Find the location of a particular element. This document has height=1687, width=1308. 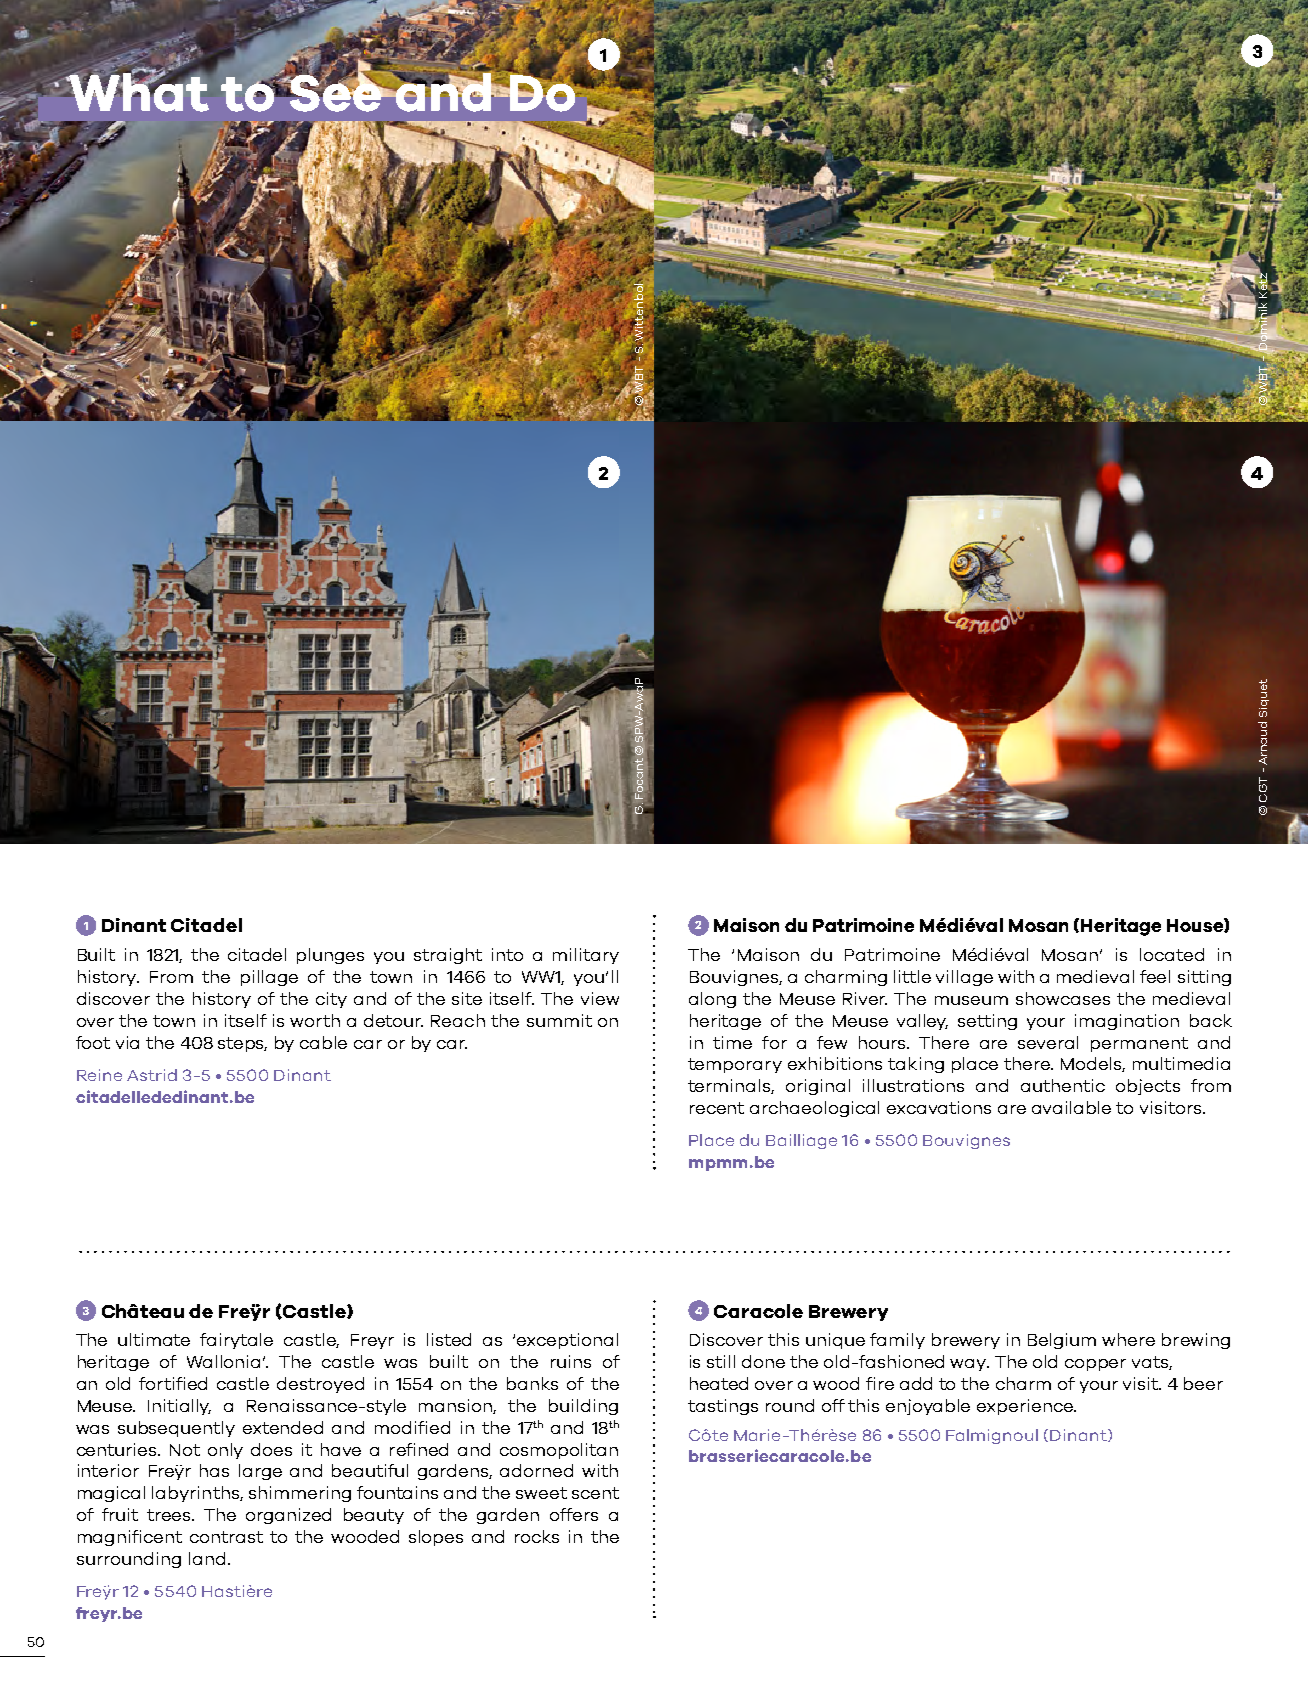

rocks is located at coordinates (537, 1536).
